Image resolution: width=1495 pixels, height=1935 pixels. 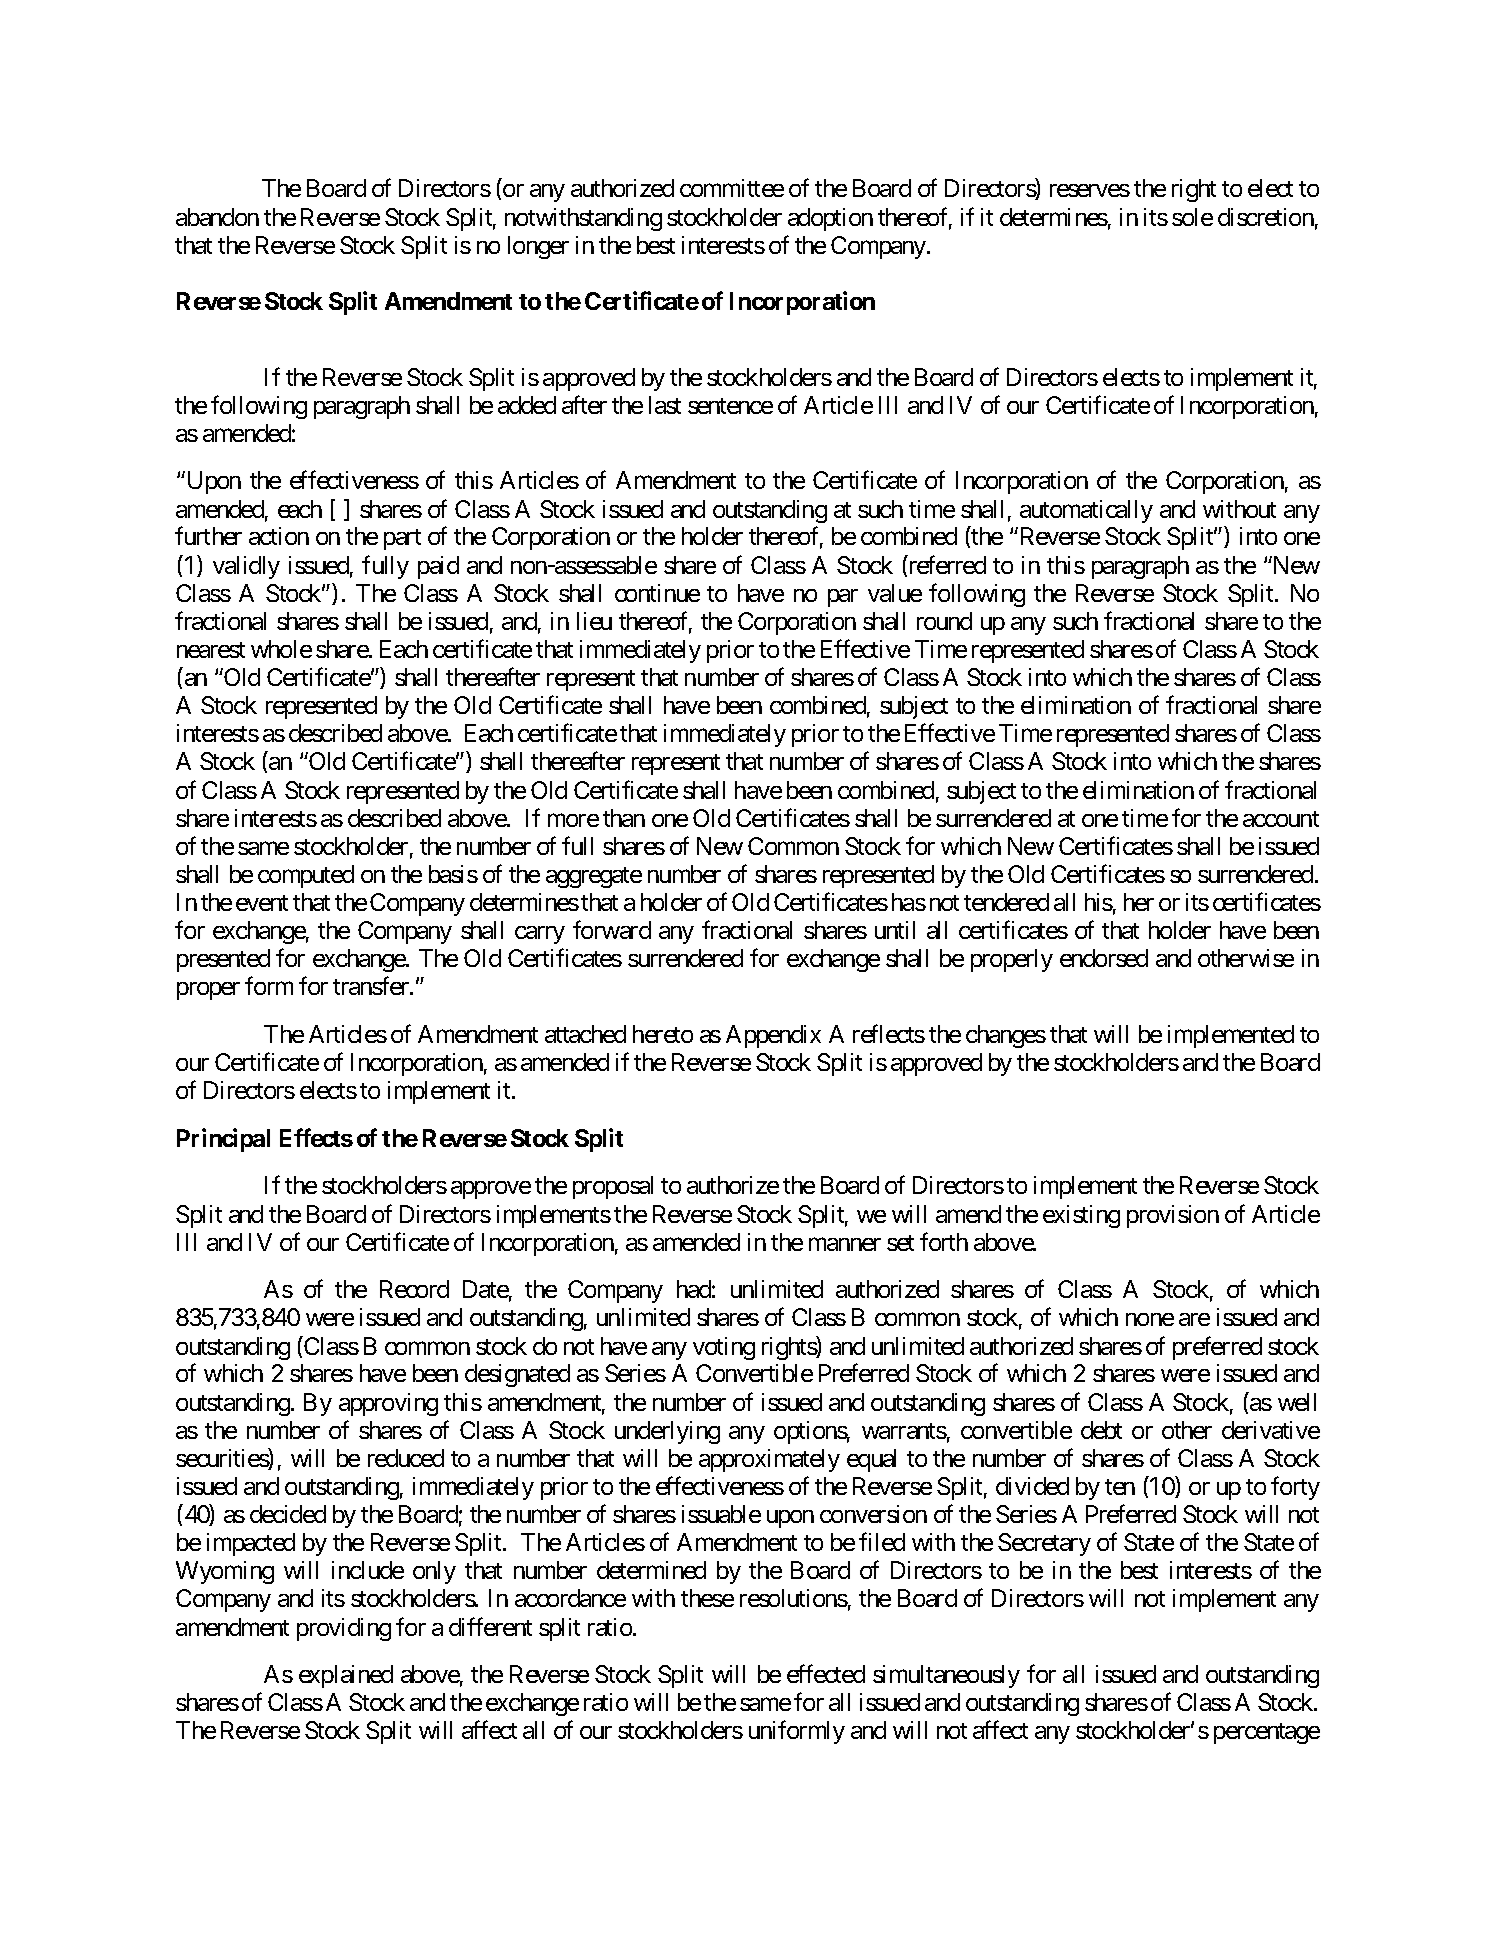 What do you see at coordinates (624, 818) in the screenshot?
I see `than` at bounding box center [624, 818].
